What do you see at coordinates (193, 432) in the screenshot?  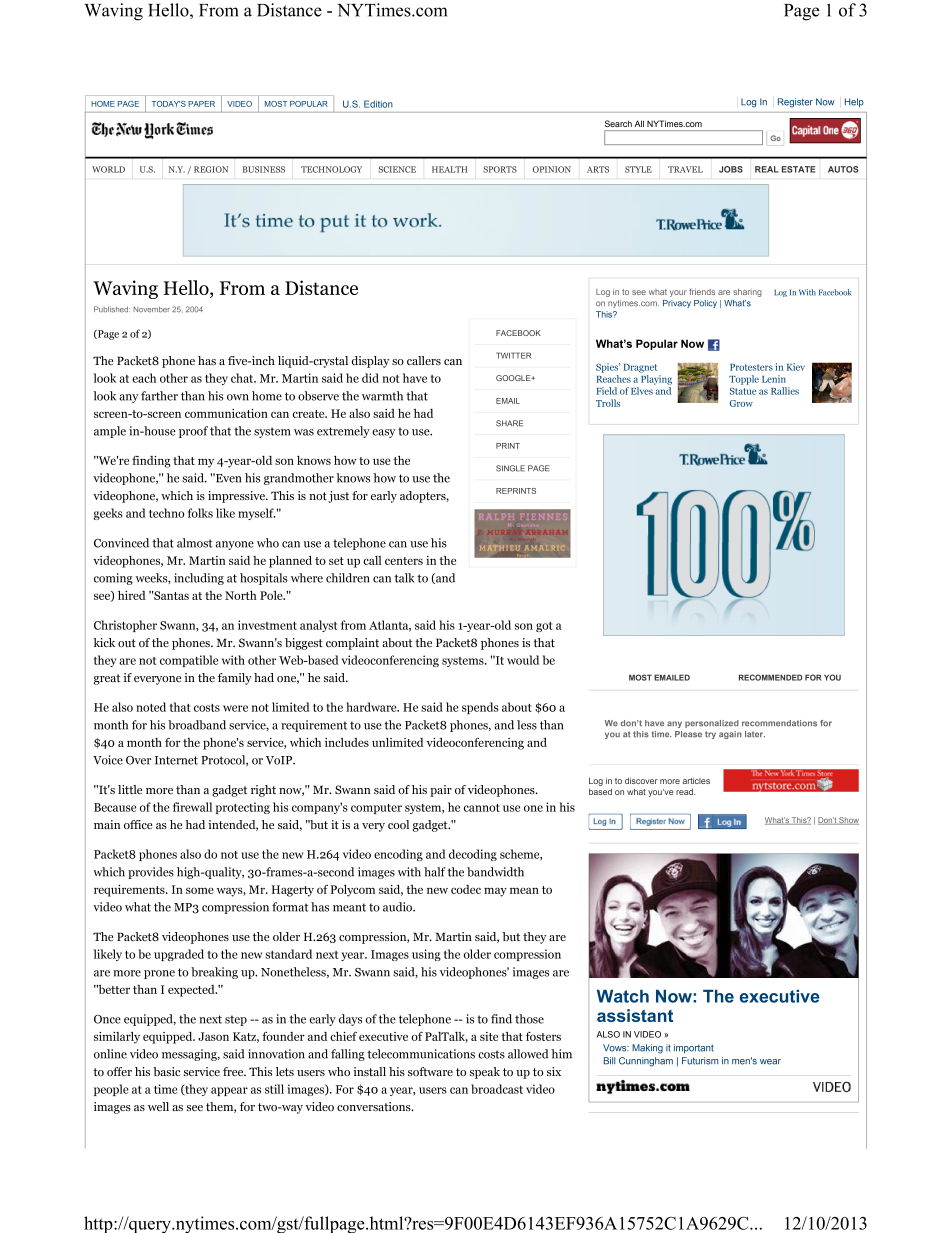 I see `proof` at bounding box center [193, 432].
